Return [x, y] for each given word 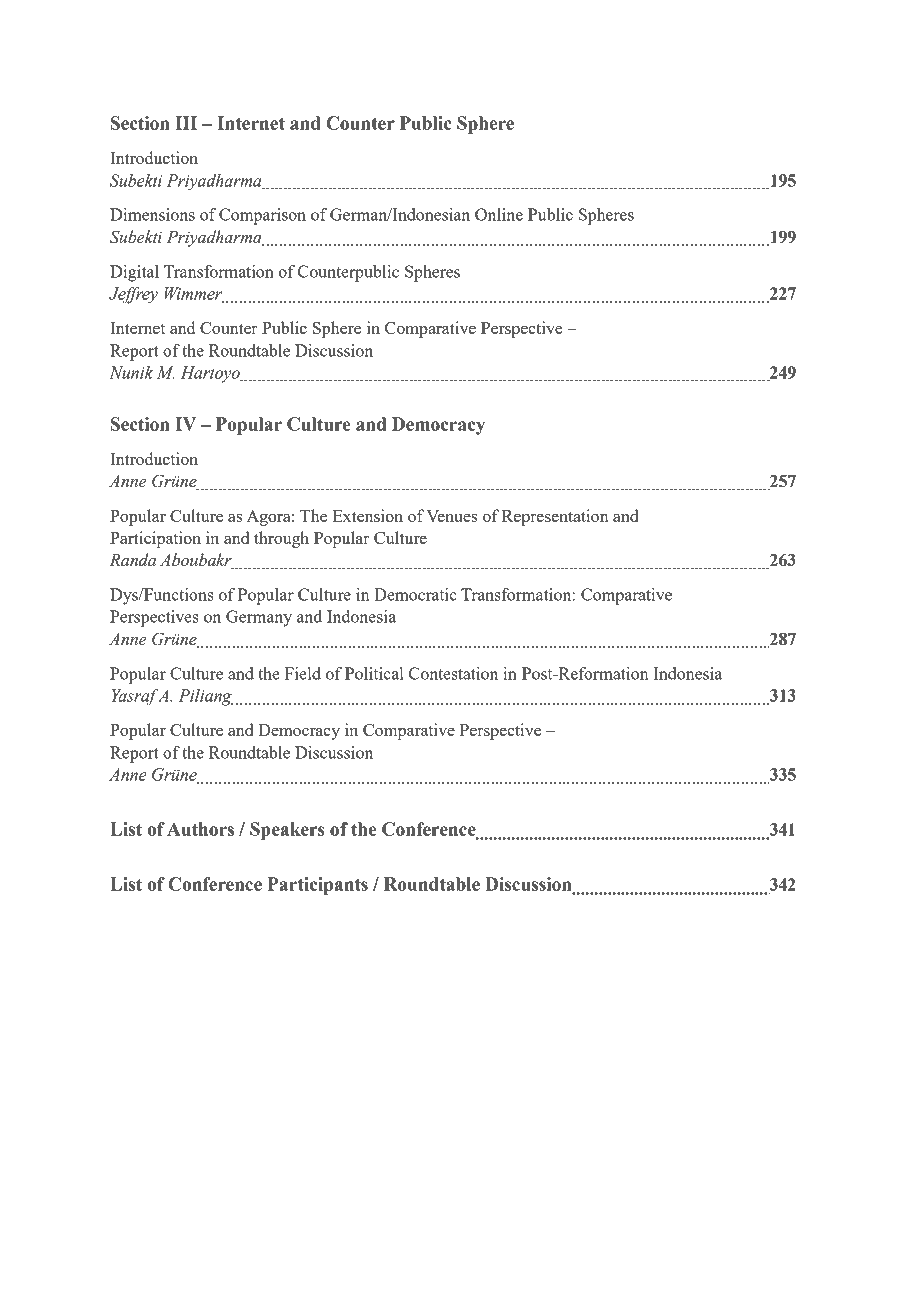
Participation [155, 539]
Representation [555, 517]
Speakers [287, 831]
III [186, 123]
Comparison [262, 216]
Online [499, 214]
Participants [318, 886]
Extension [367, 515]
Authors [200, 829]
